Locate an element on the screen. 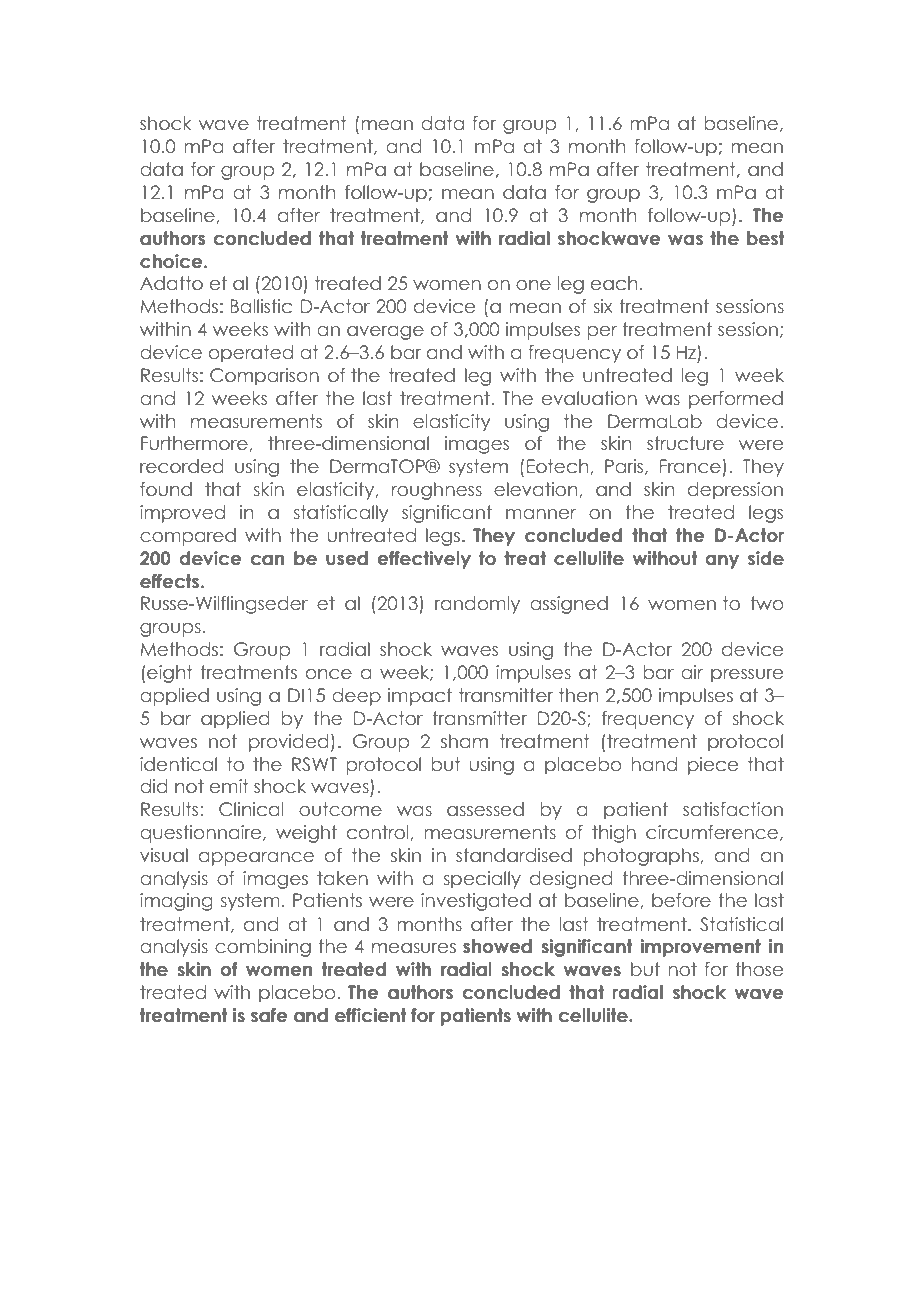 The height and width of the screenshot is (1308, 924). safe is located at coordinates (269, 1015).
